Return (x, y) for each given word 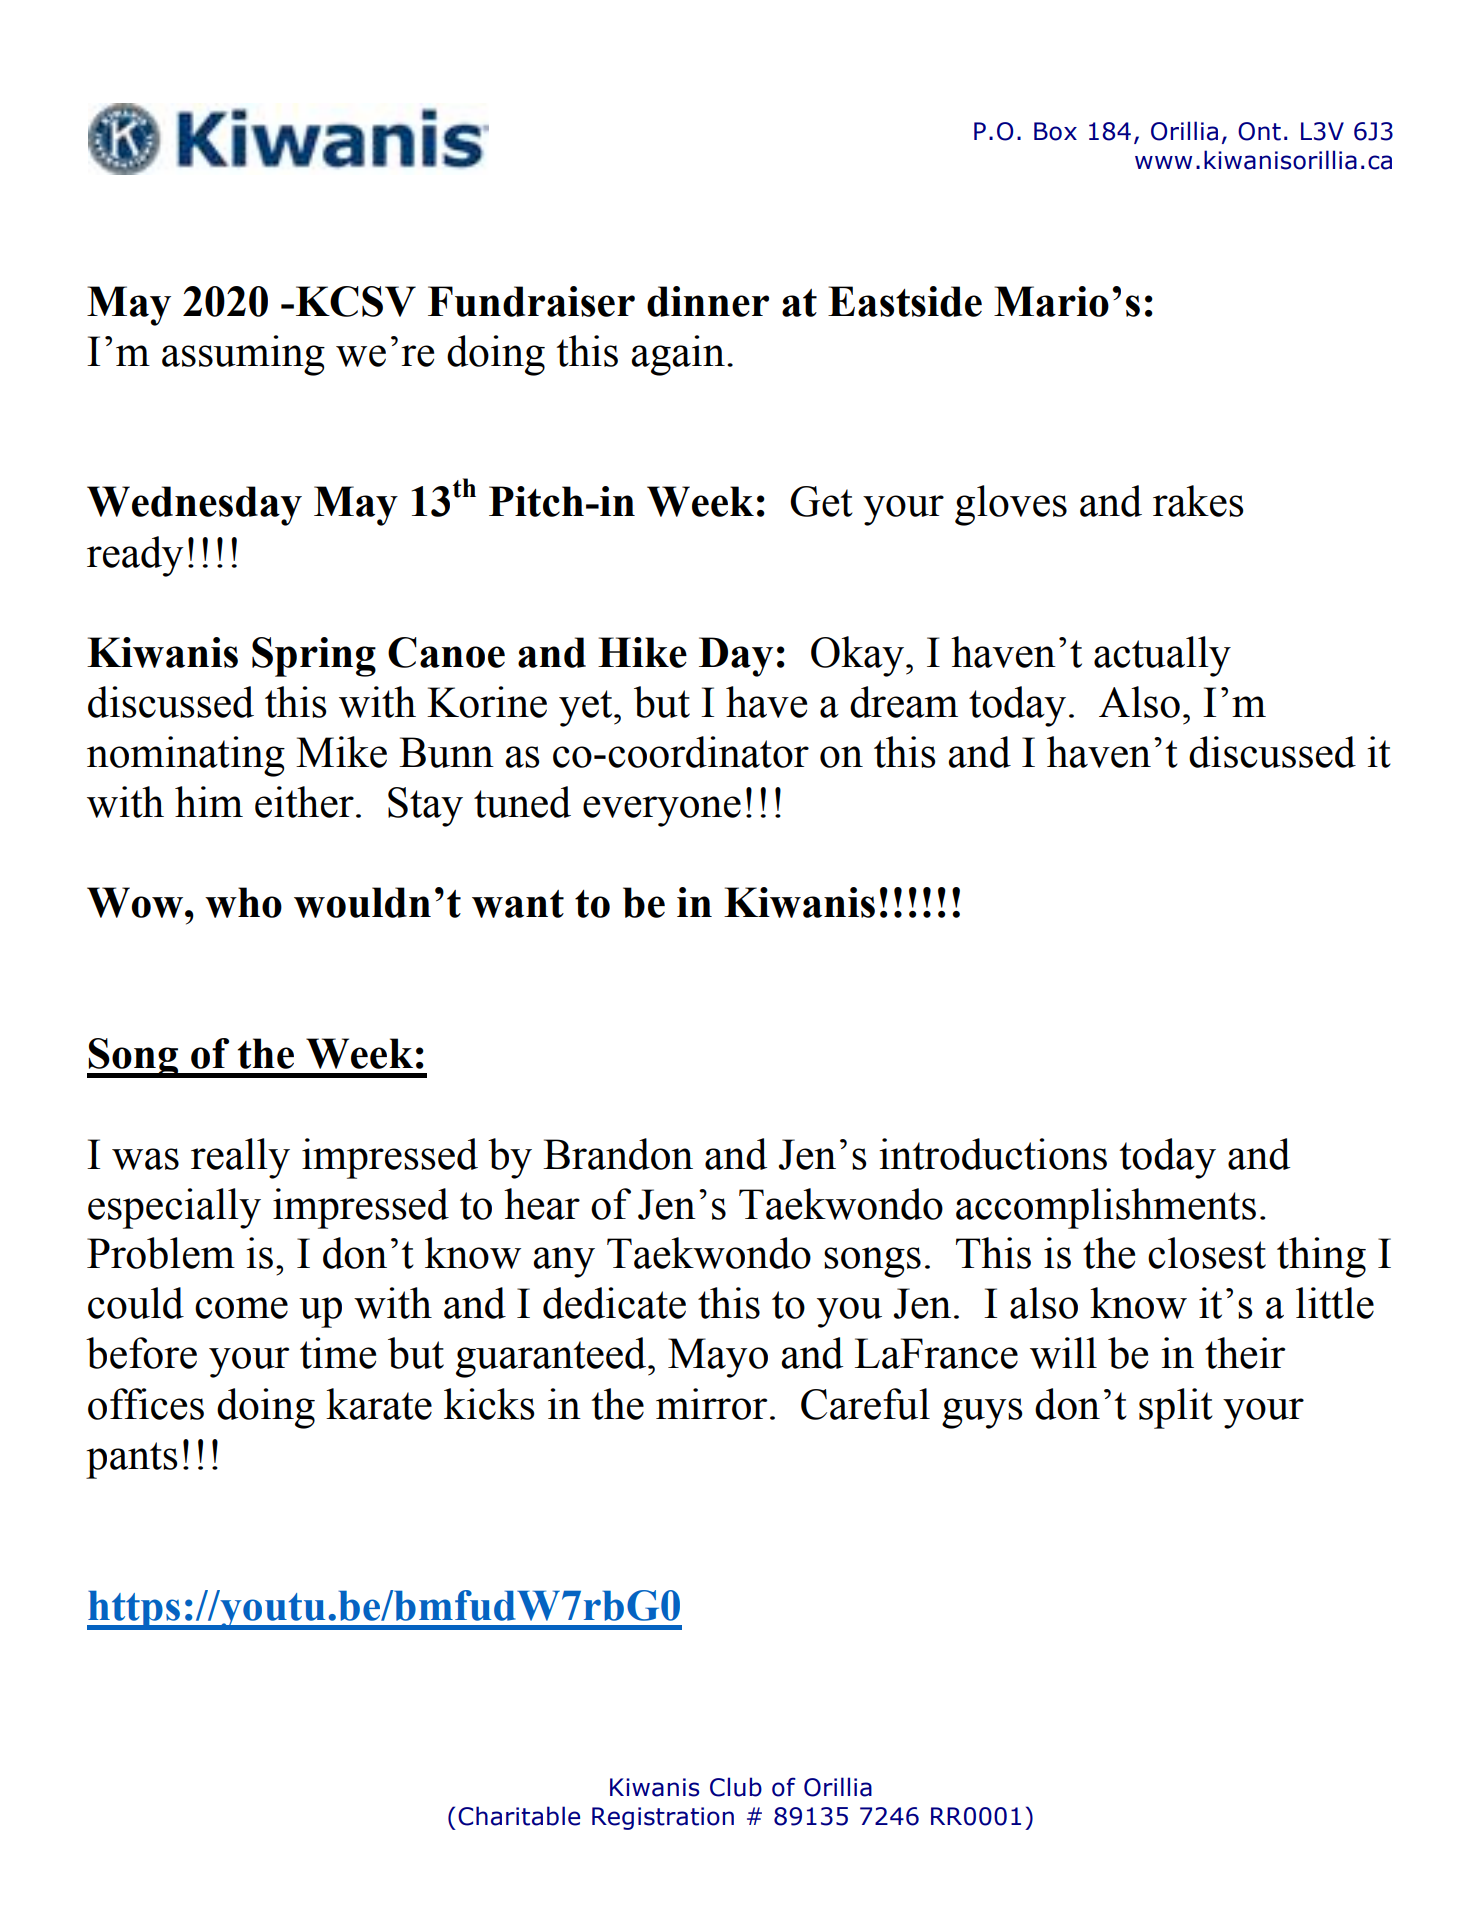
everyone (662, 811)
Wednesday (194, 506)
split (1176, 1408)
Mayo (718, 1358)
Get (821, 501)
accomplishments (1106, 1208)
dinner (708, 301)
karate (379, 1404)
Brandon (618, 1154)
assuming (243, 355)
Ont (1259, 131)
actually (1162, 656)
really (240, 1158)
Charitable (519, 1816)
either (304, 802)
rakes (1198, 501)
